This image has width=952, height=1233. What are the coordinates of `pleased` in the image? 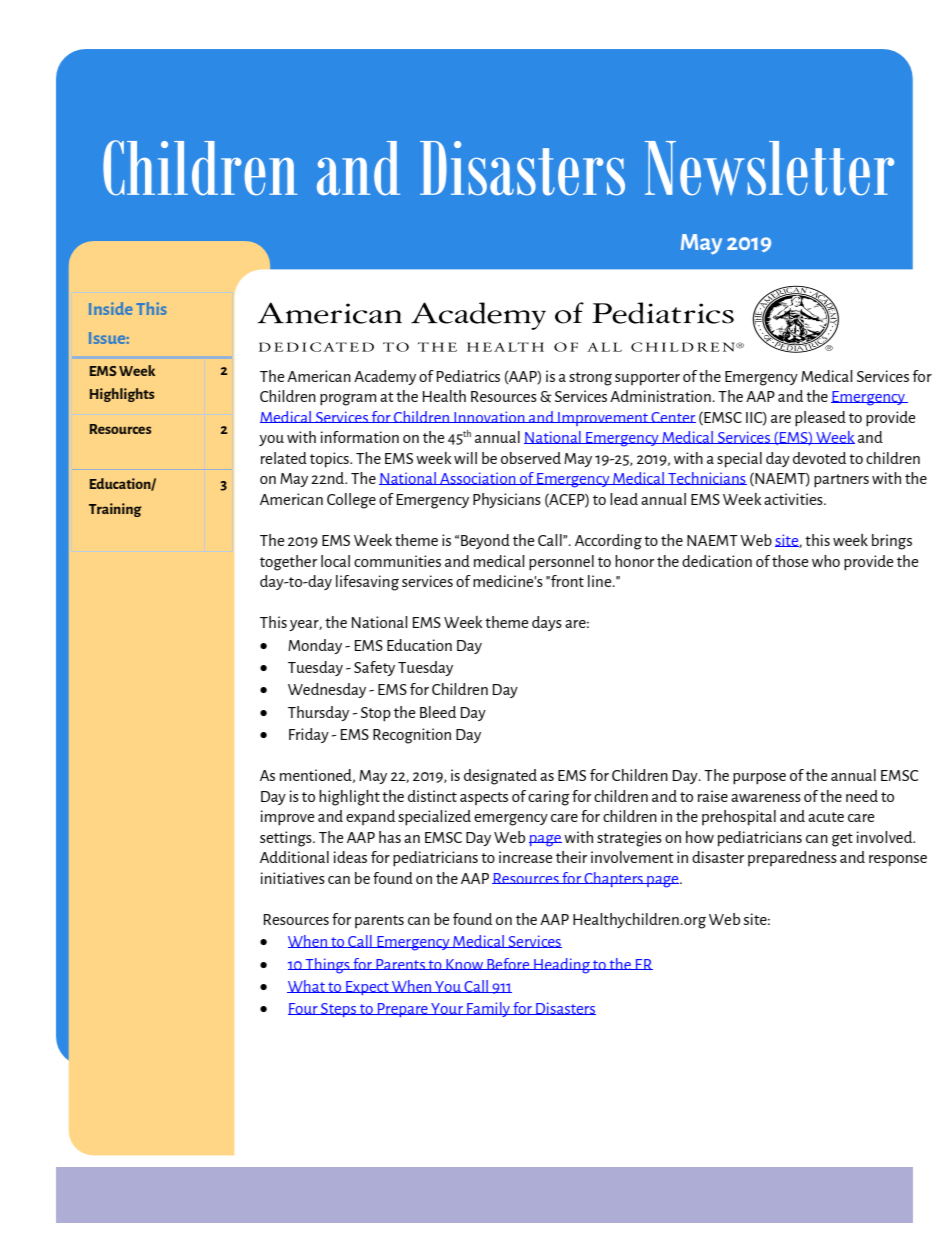 It's located at (820, 419).
